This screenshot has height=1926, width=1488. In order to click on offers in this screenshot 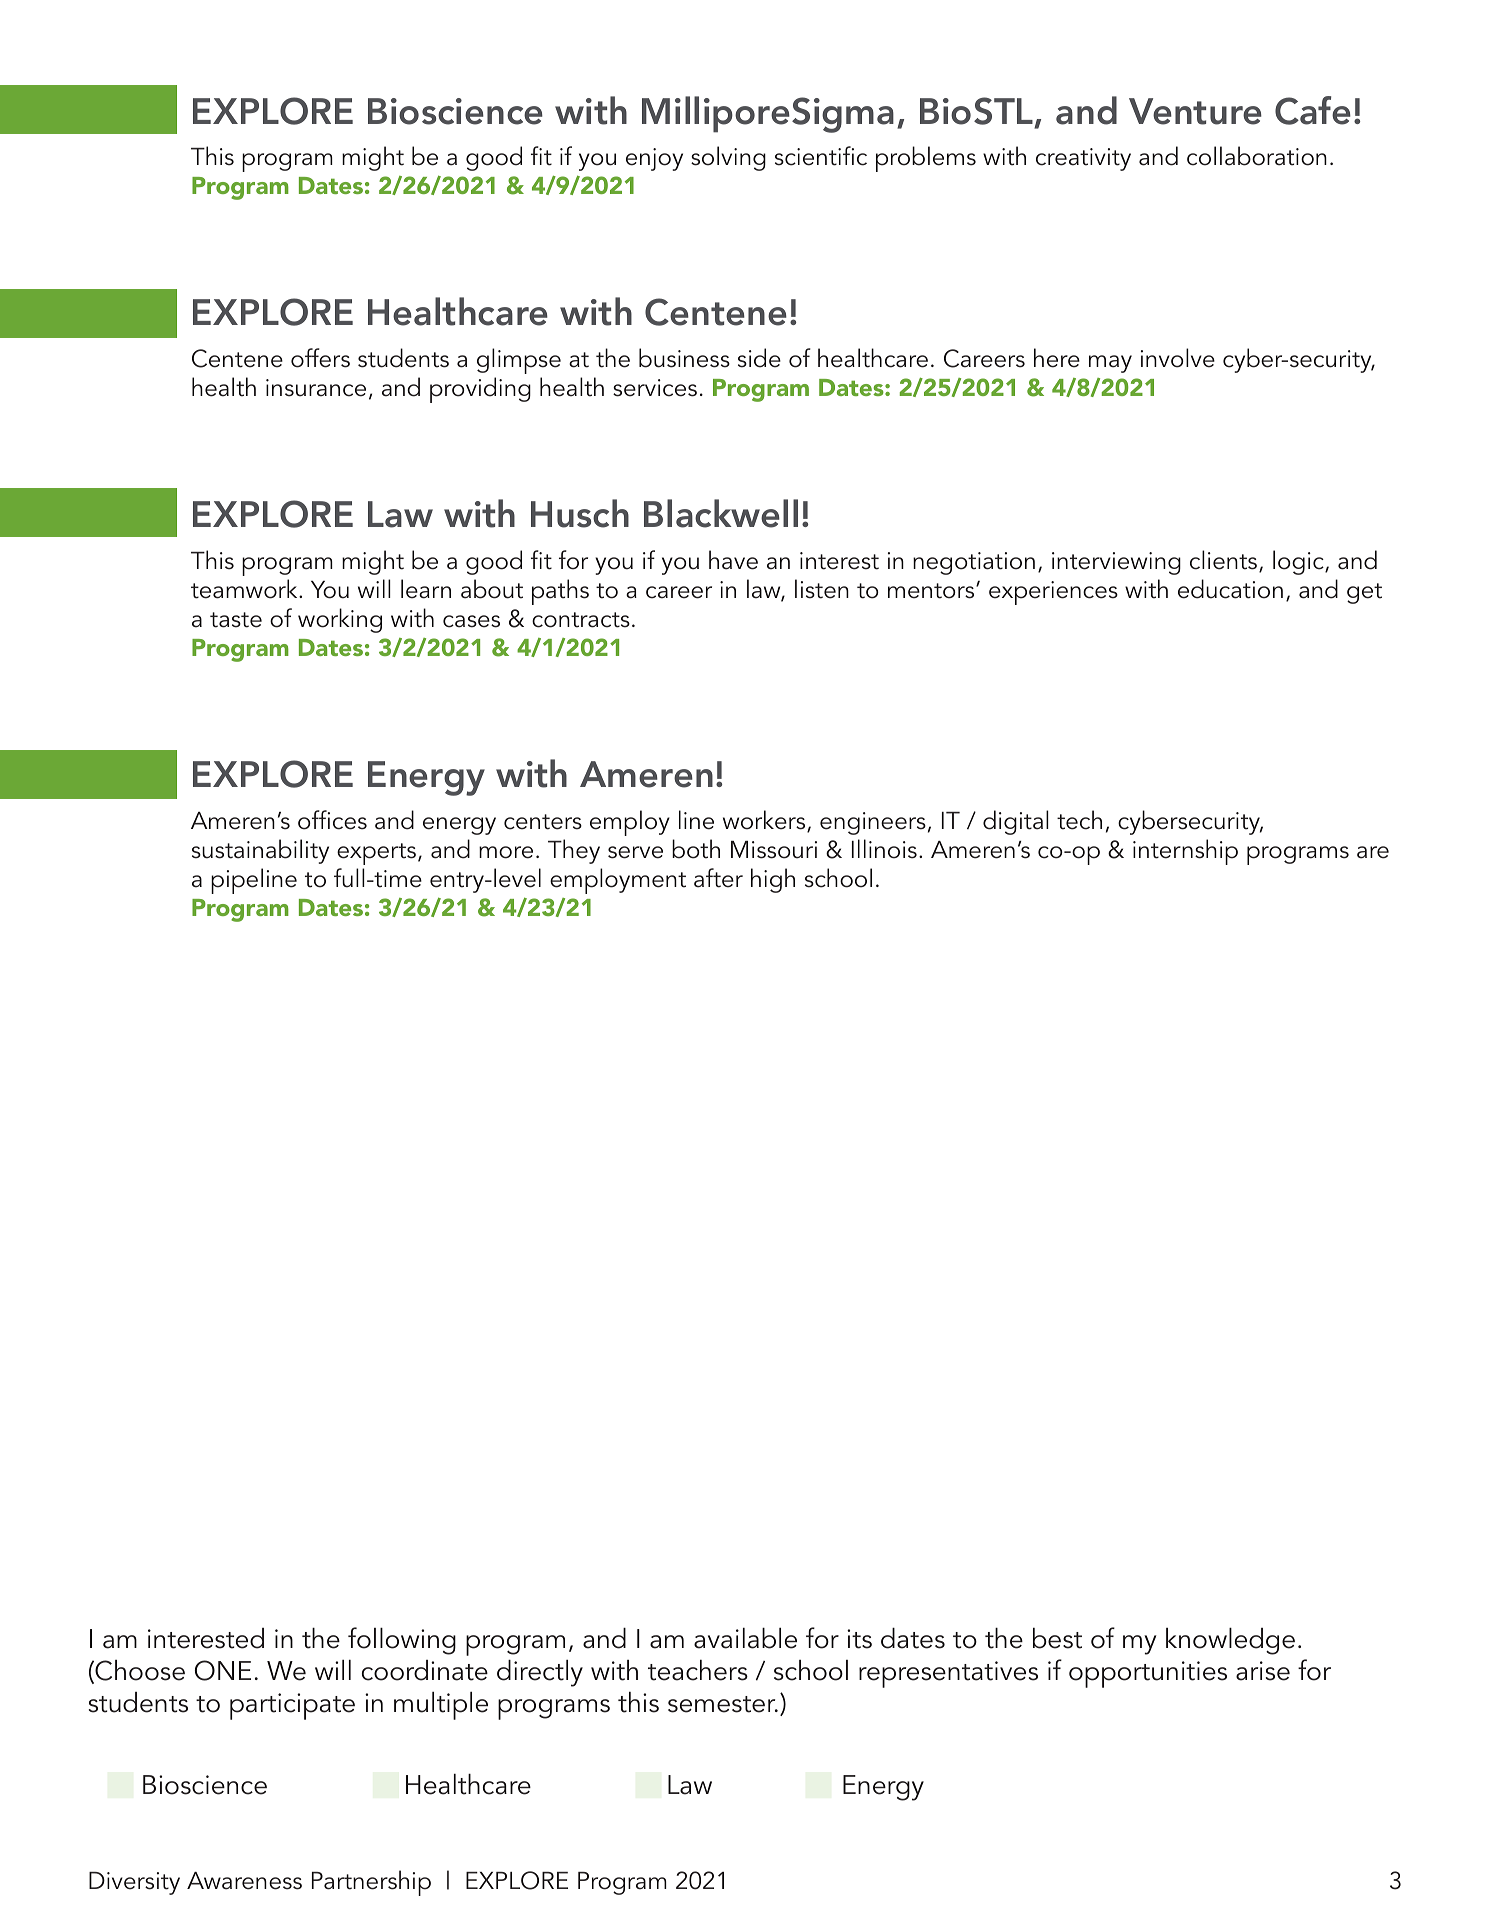, I will do `click(320, 358)`.
